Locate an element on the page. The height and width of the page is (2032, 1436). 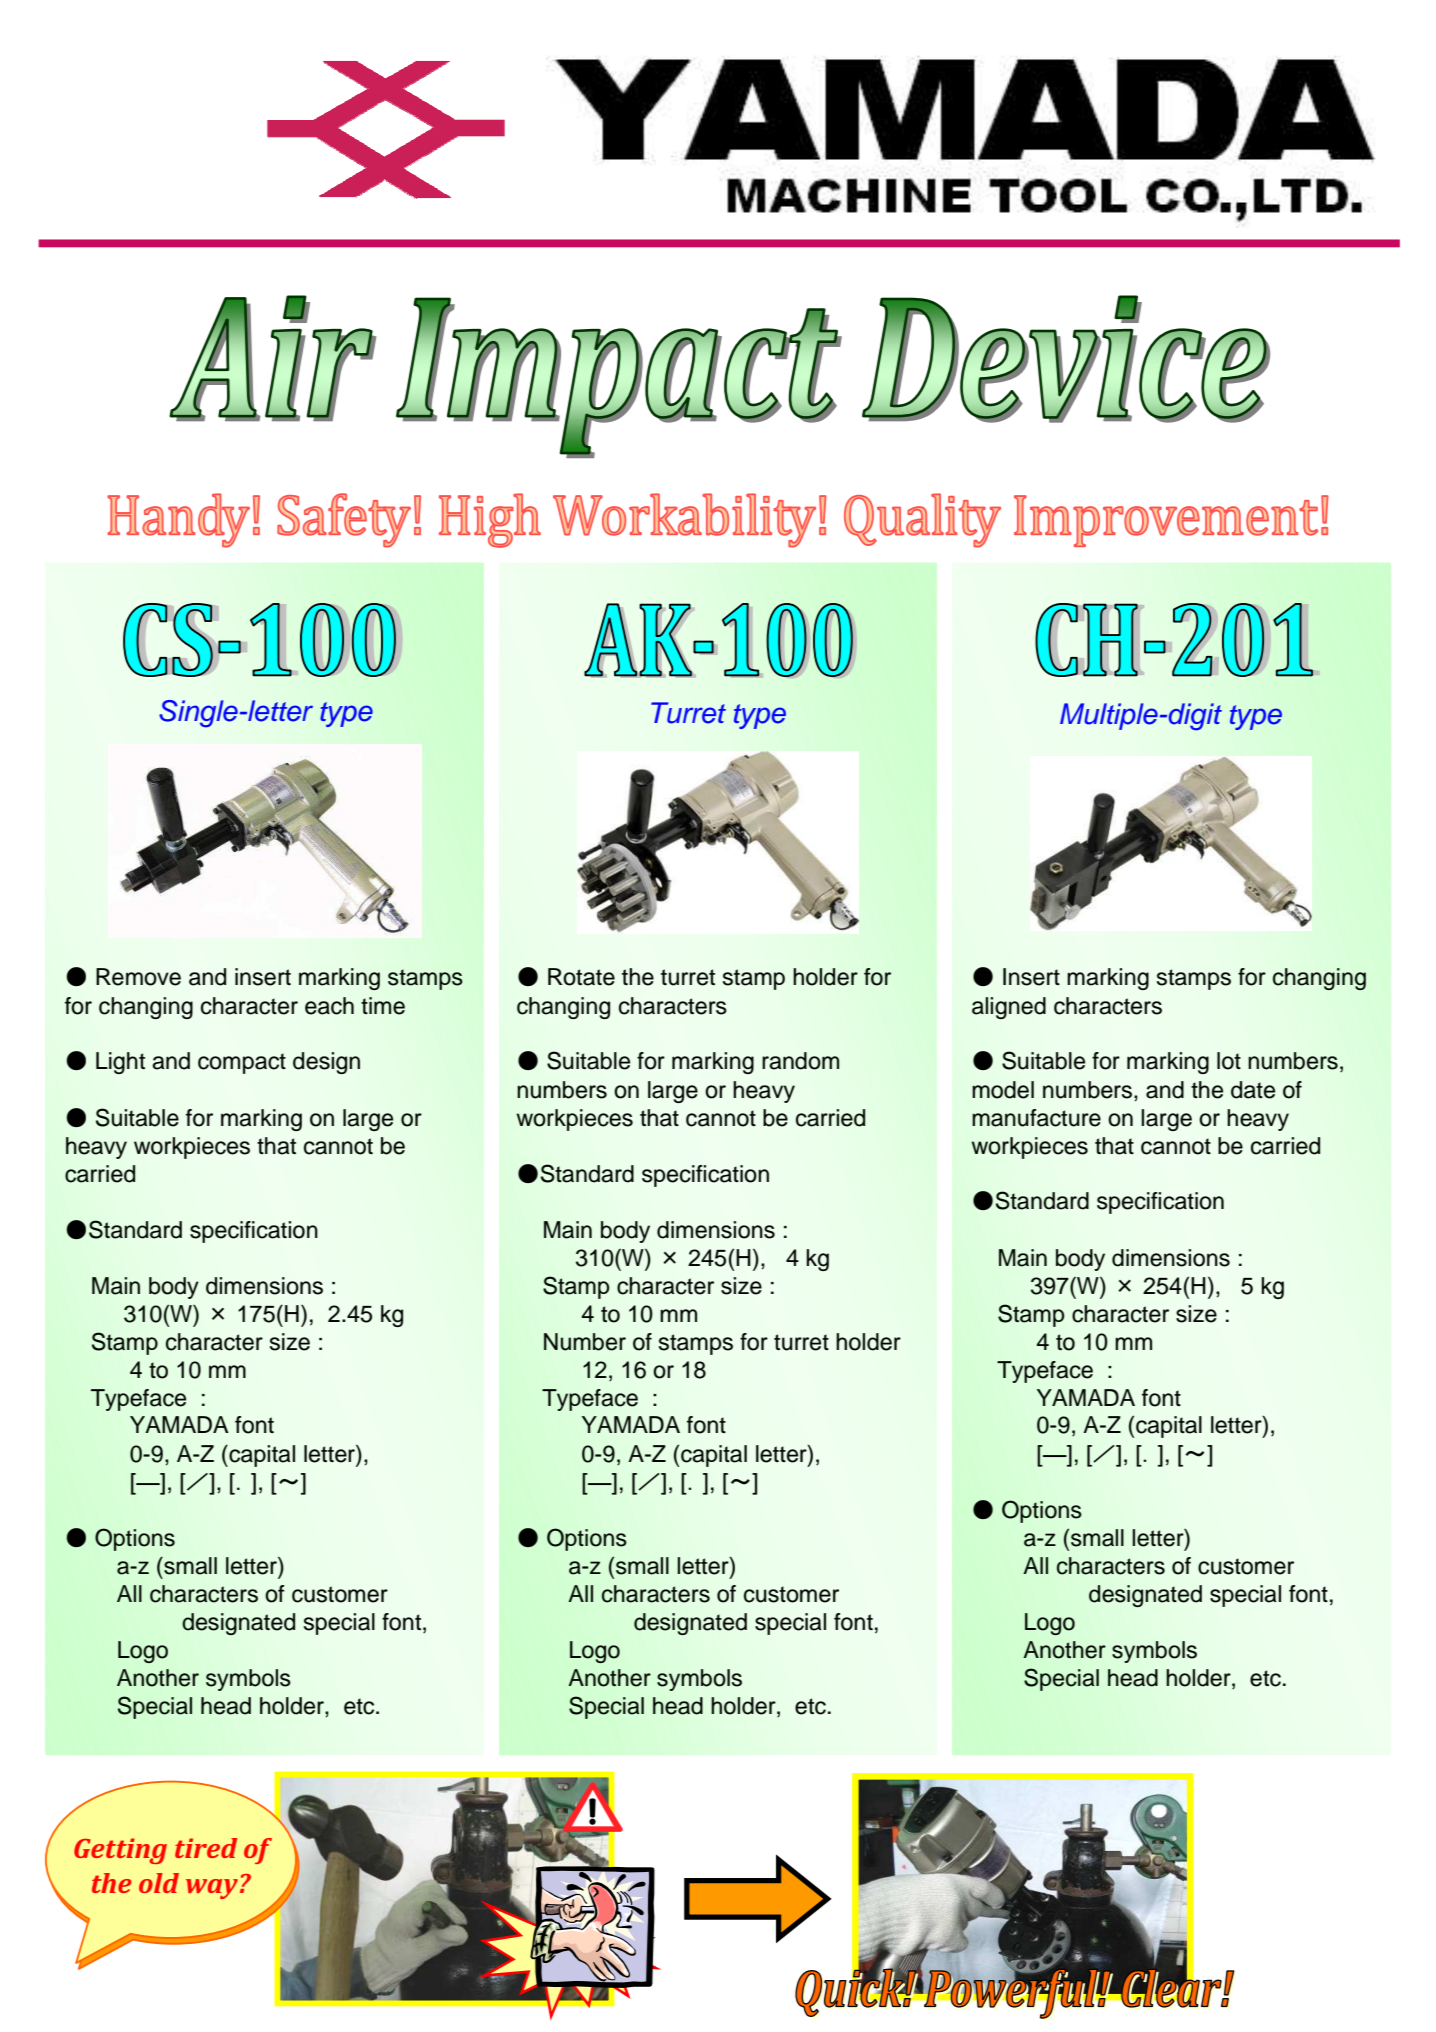
way is located at coordinates (212, 1889).
